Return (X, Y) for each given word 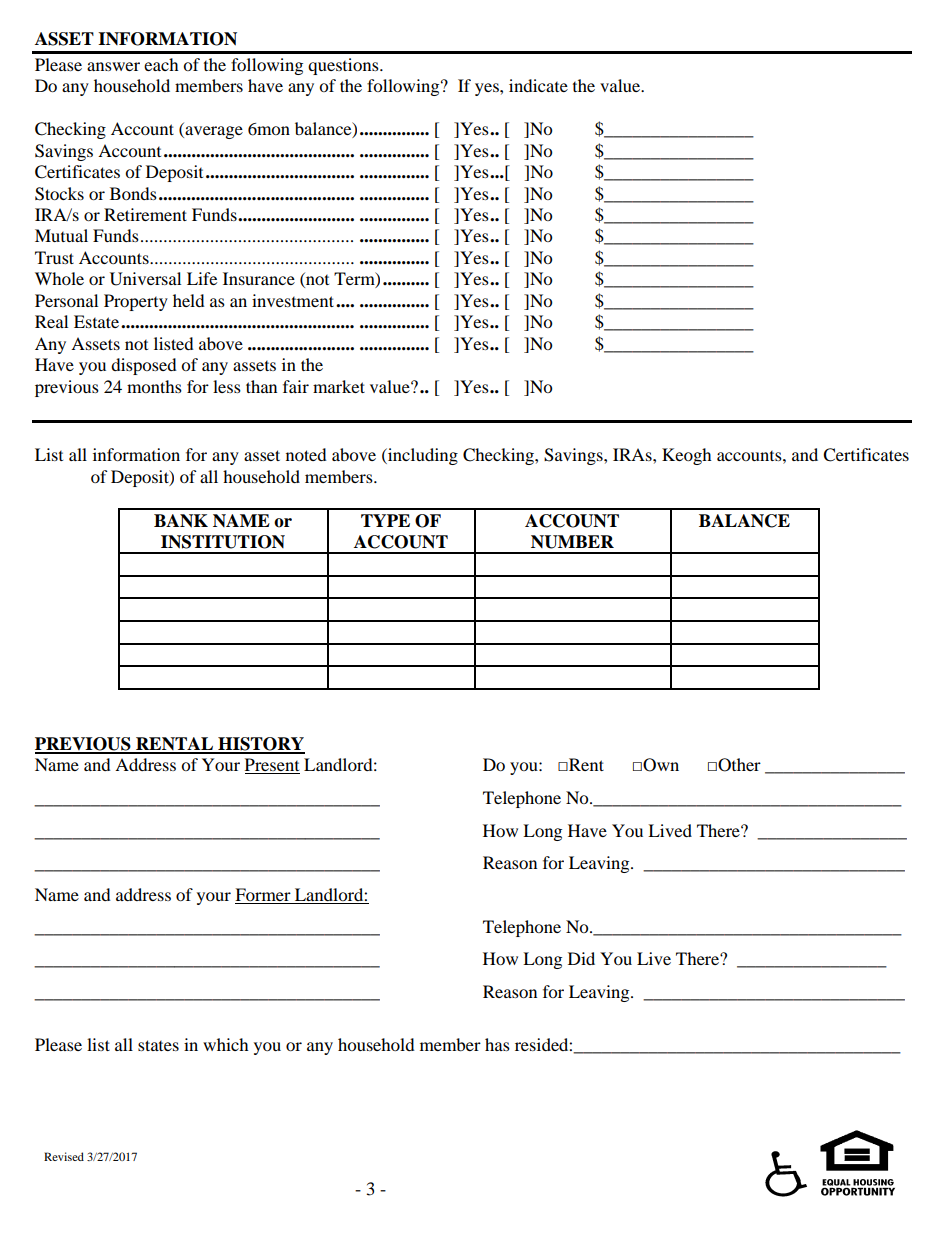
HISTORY (260, 745)
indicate (538, 85)
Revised (64, 1156)
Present (272, 766)
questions (344, 66)
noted (306, 454)
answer (113, 66)
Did (581, 958)
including (422, 456)
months (154, 386)
